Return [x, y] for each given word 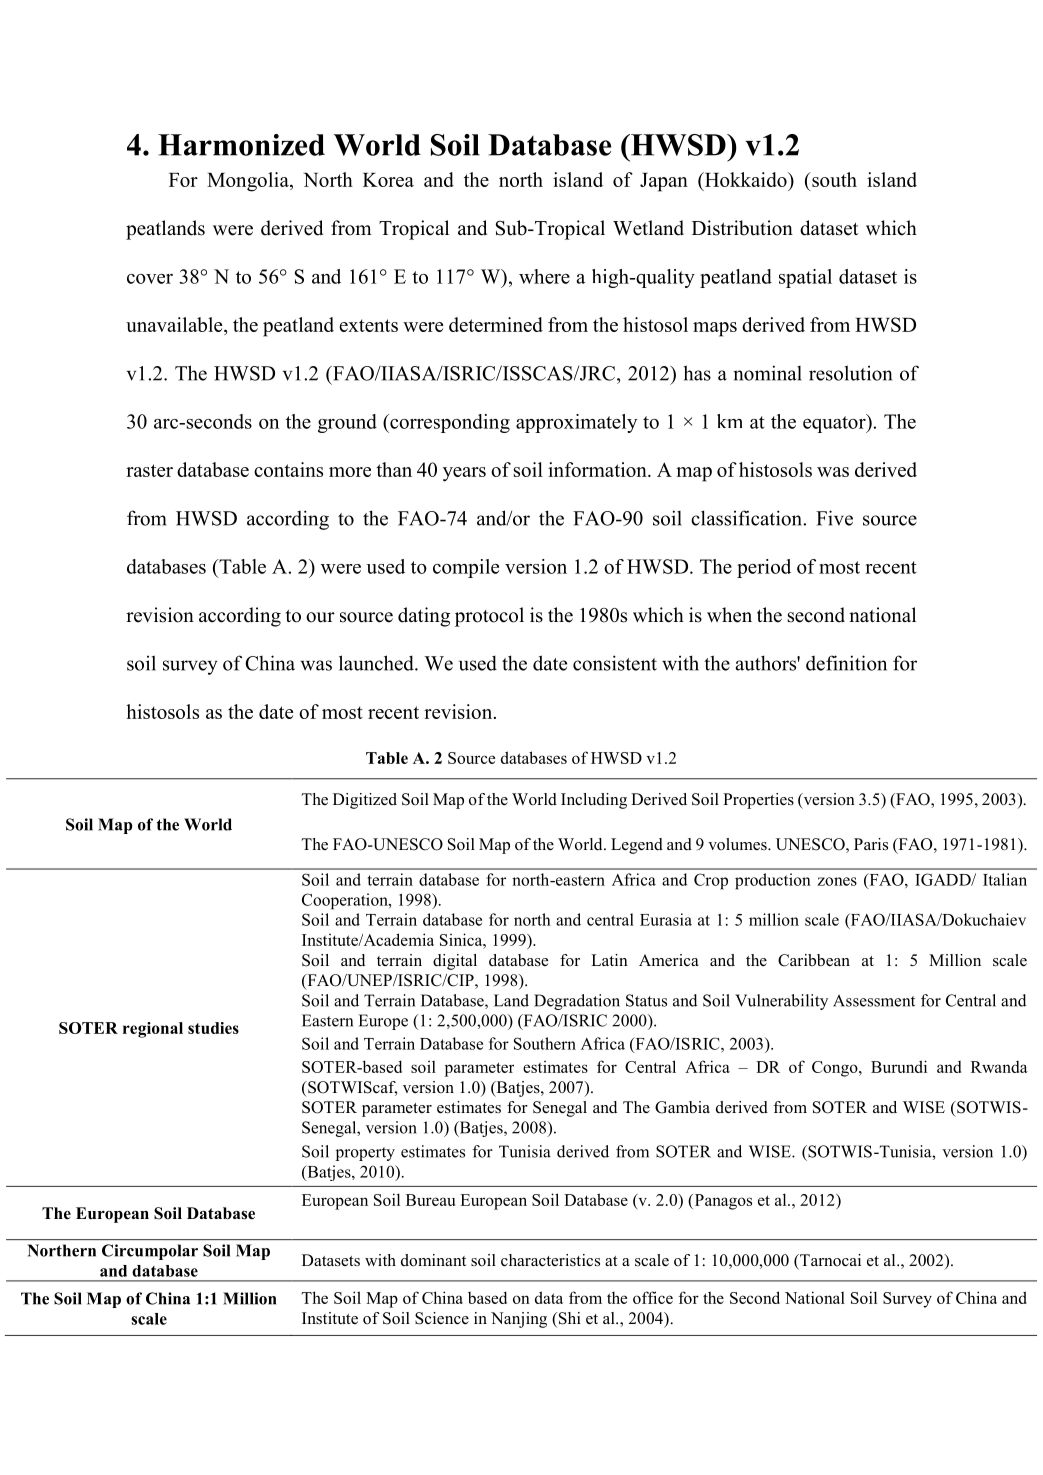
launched [377, 663]
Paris [871, 844]
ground [347, 423]
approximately [576, 423]
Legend [637, 846]
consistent [615, 663]
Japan [664, 182]
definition [846, 663]
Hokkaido [745, 179]
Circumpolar [150, 1252]
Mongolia [249, 182]
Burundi [899, 1066]
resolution [850, 373]
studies [213, 1028]
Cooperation [346, 901]
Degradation [577, 1002]
